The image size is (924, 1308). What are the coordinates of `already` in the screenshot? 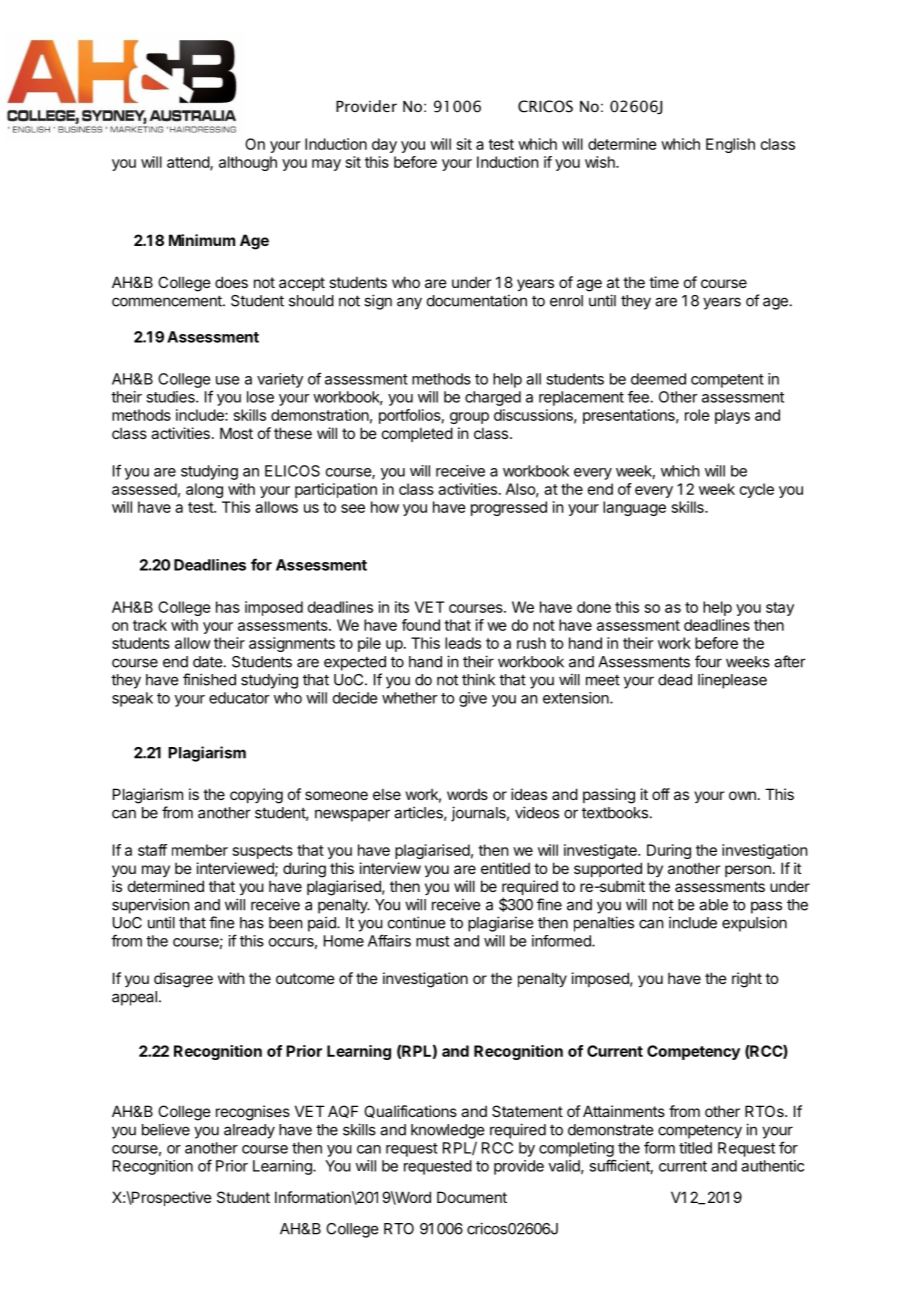 It's located at (249, 1131).
